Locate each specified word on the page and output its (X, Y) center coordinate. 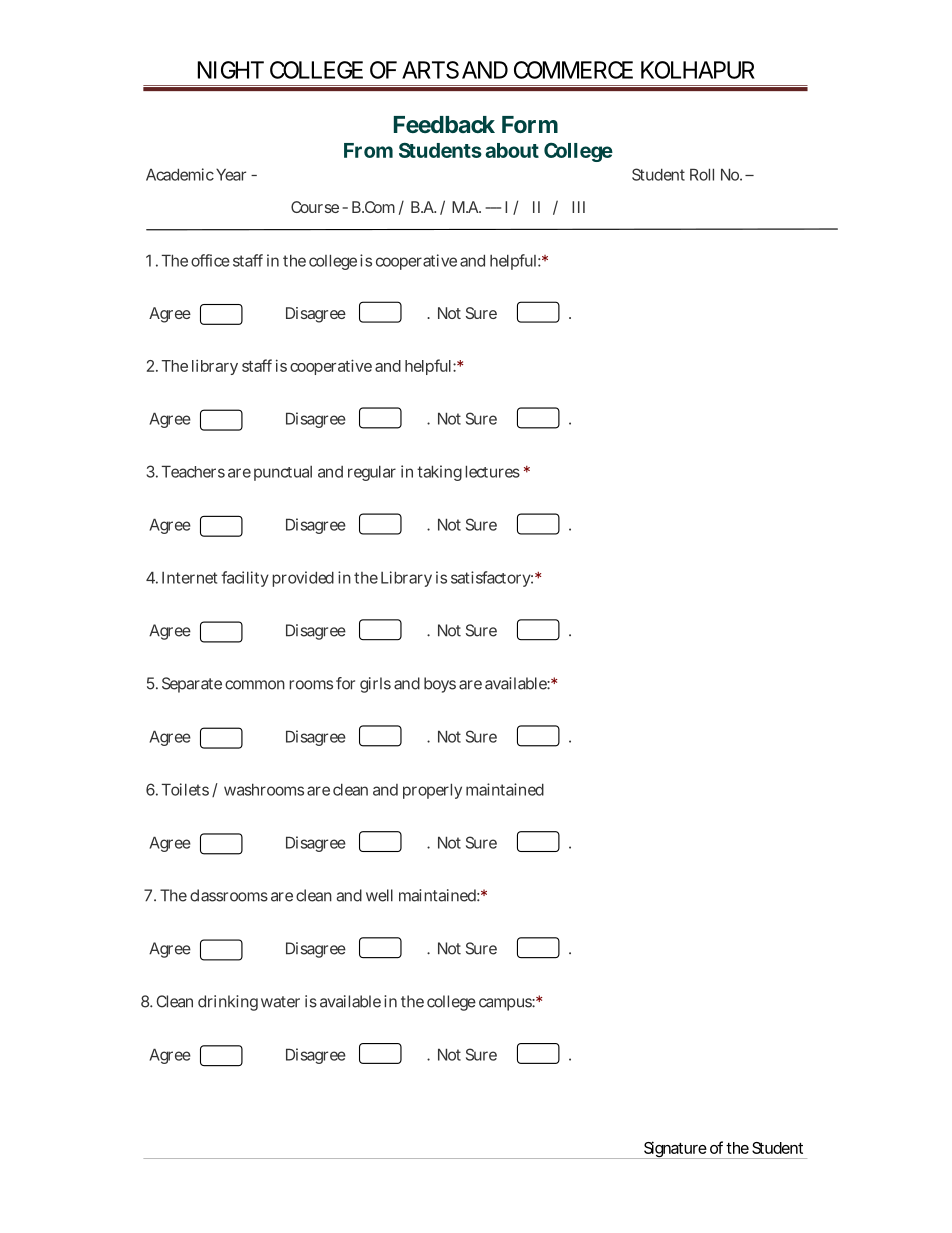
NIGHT (231, 70)
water (280, 1002)
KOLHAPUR (698, 70)
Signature (675, 1150)
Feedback (444, 124)
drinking (228, 1003)
